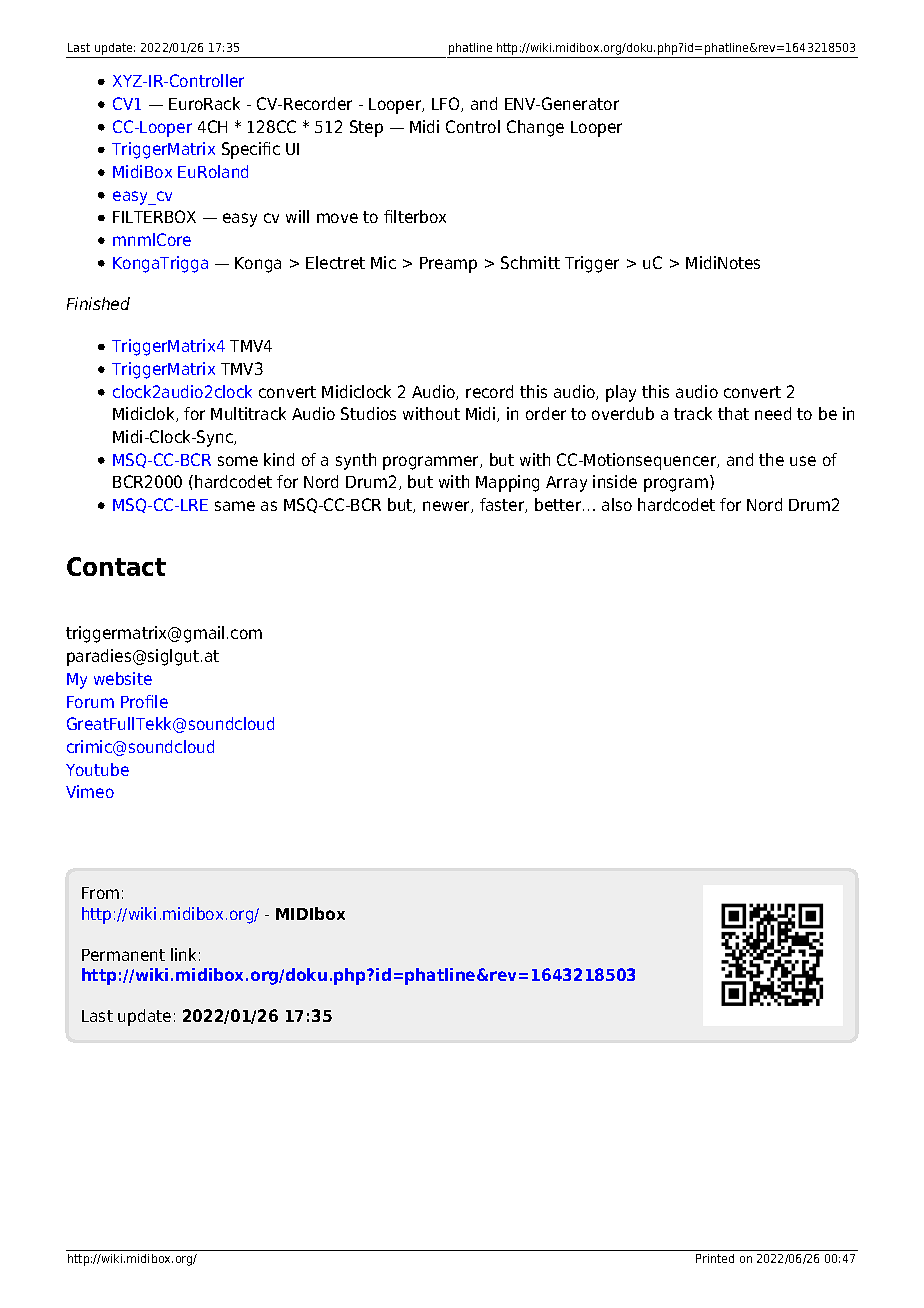 The image size is (924, 1308). Describe the element at coordinates (559, 504) in the page. I see `better` at that location.
